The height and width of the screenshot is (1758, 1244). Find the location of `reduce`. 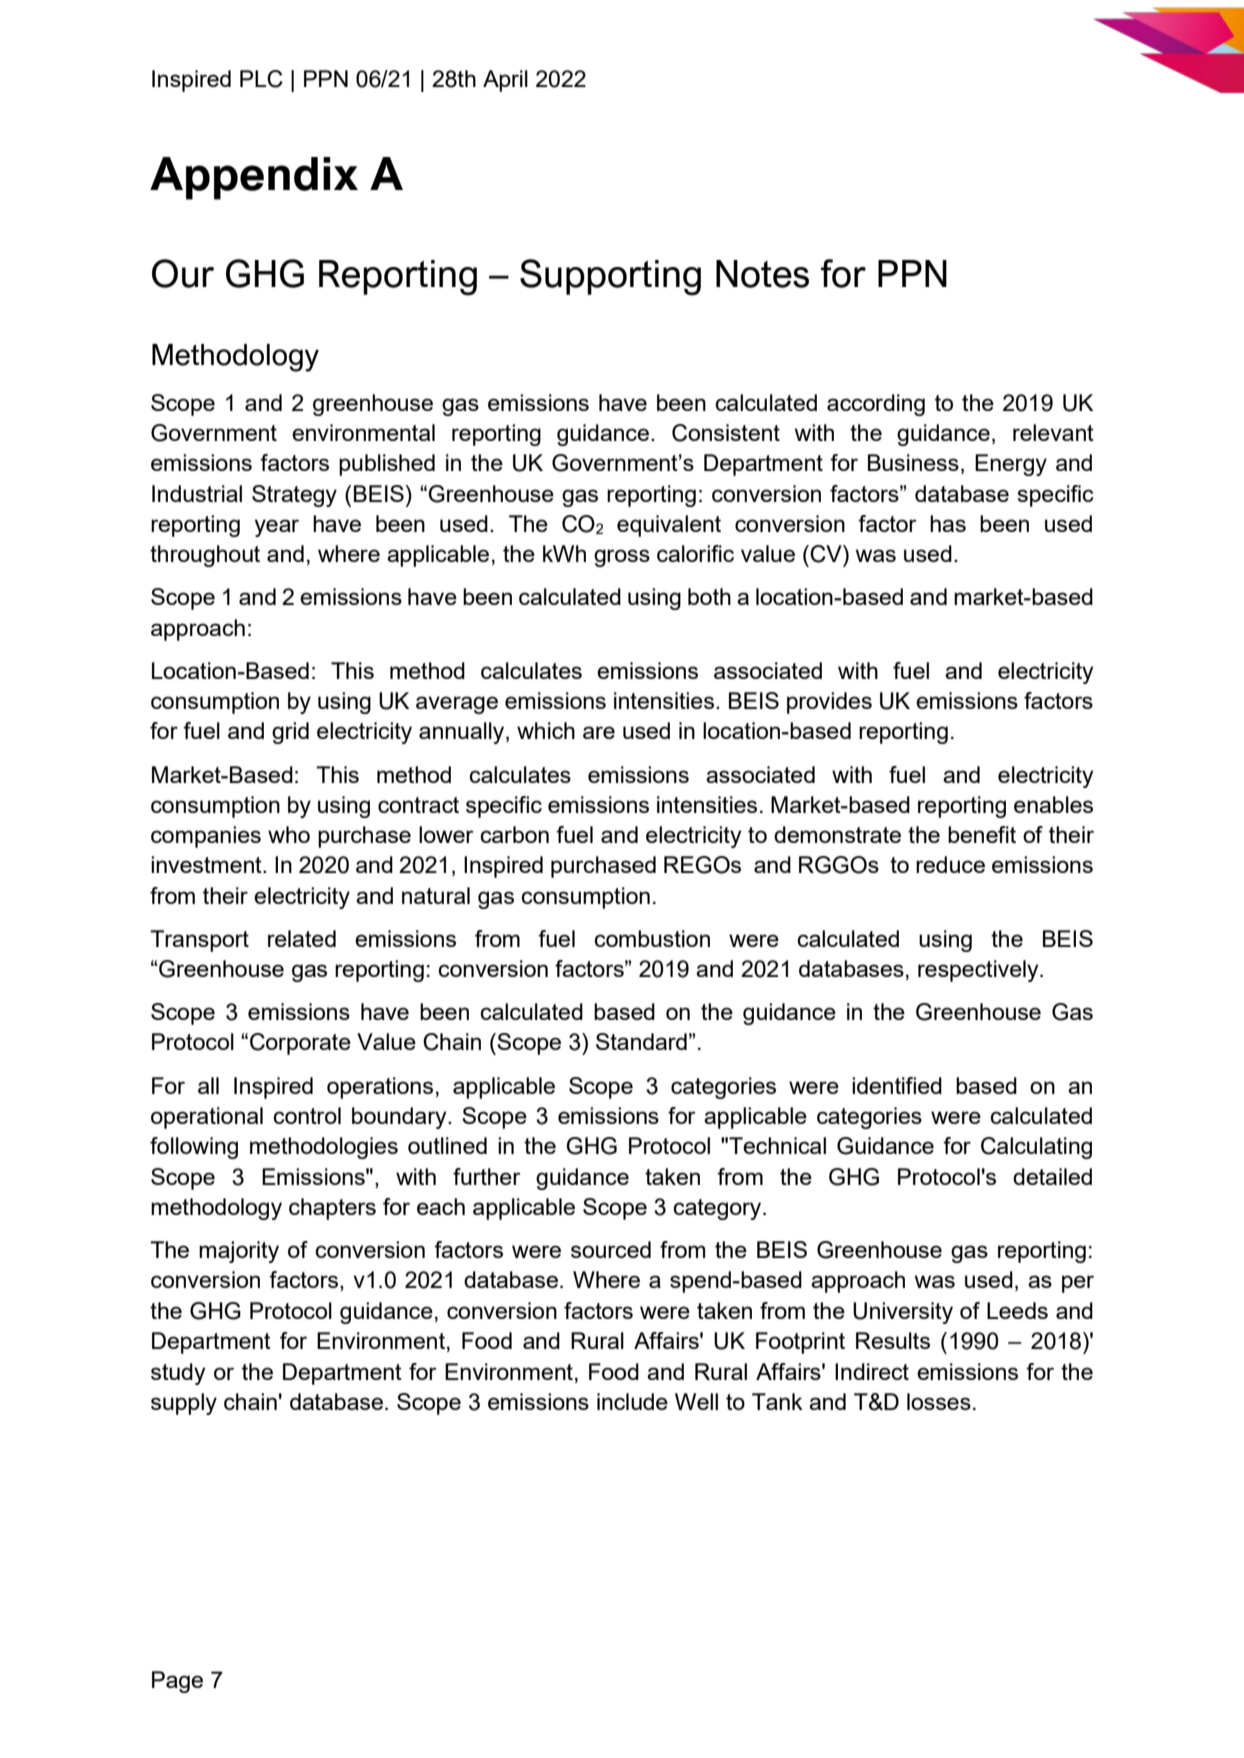

reduce is located at coordinates (950, 864).
